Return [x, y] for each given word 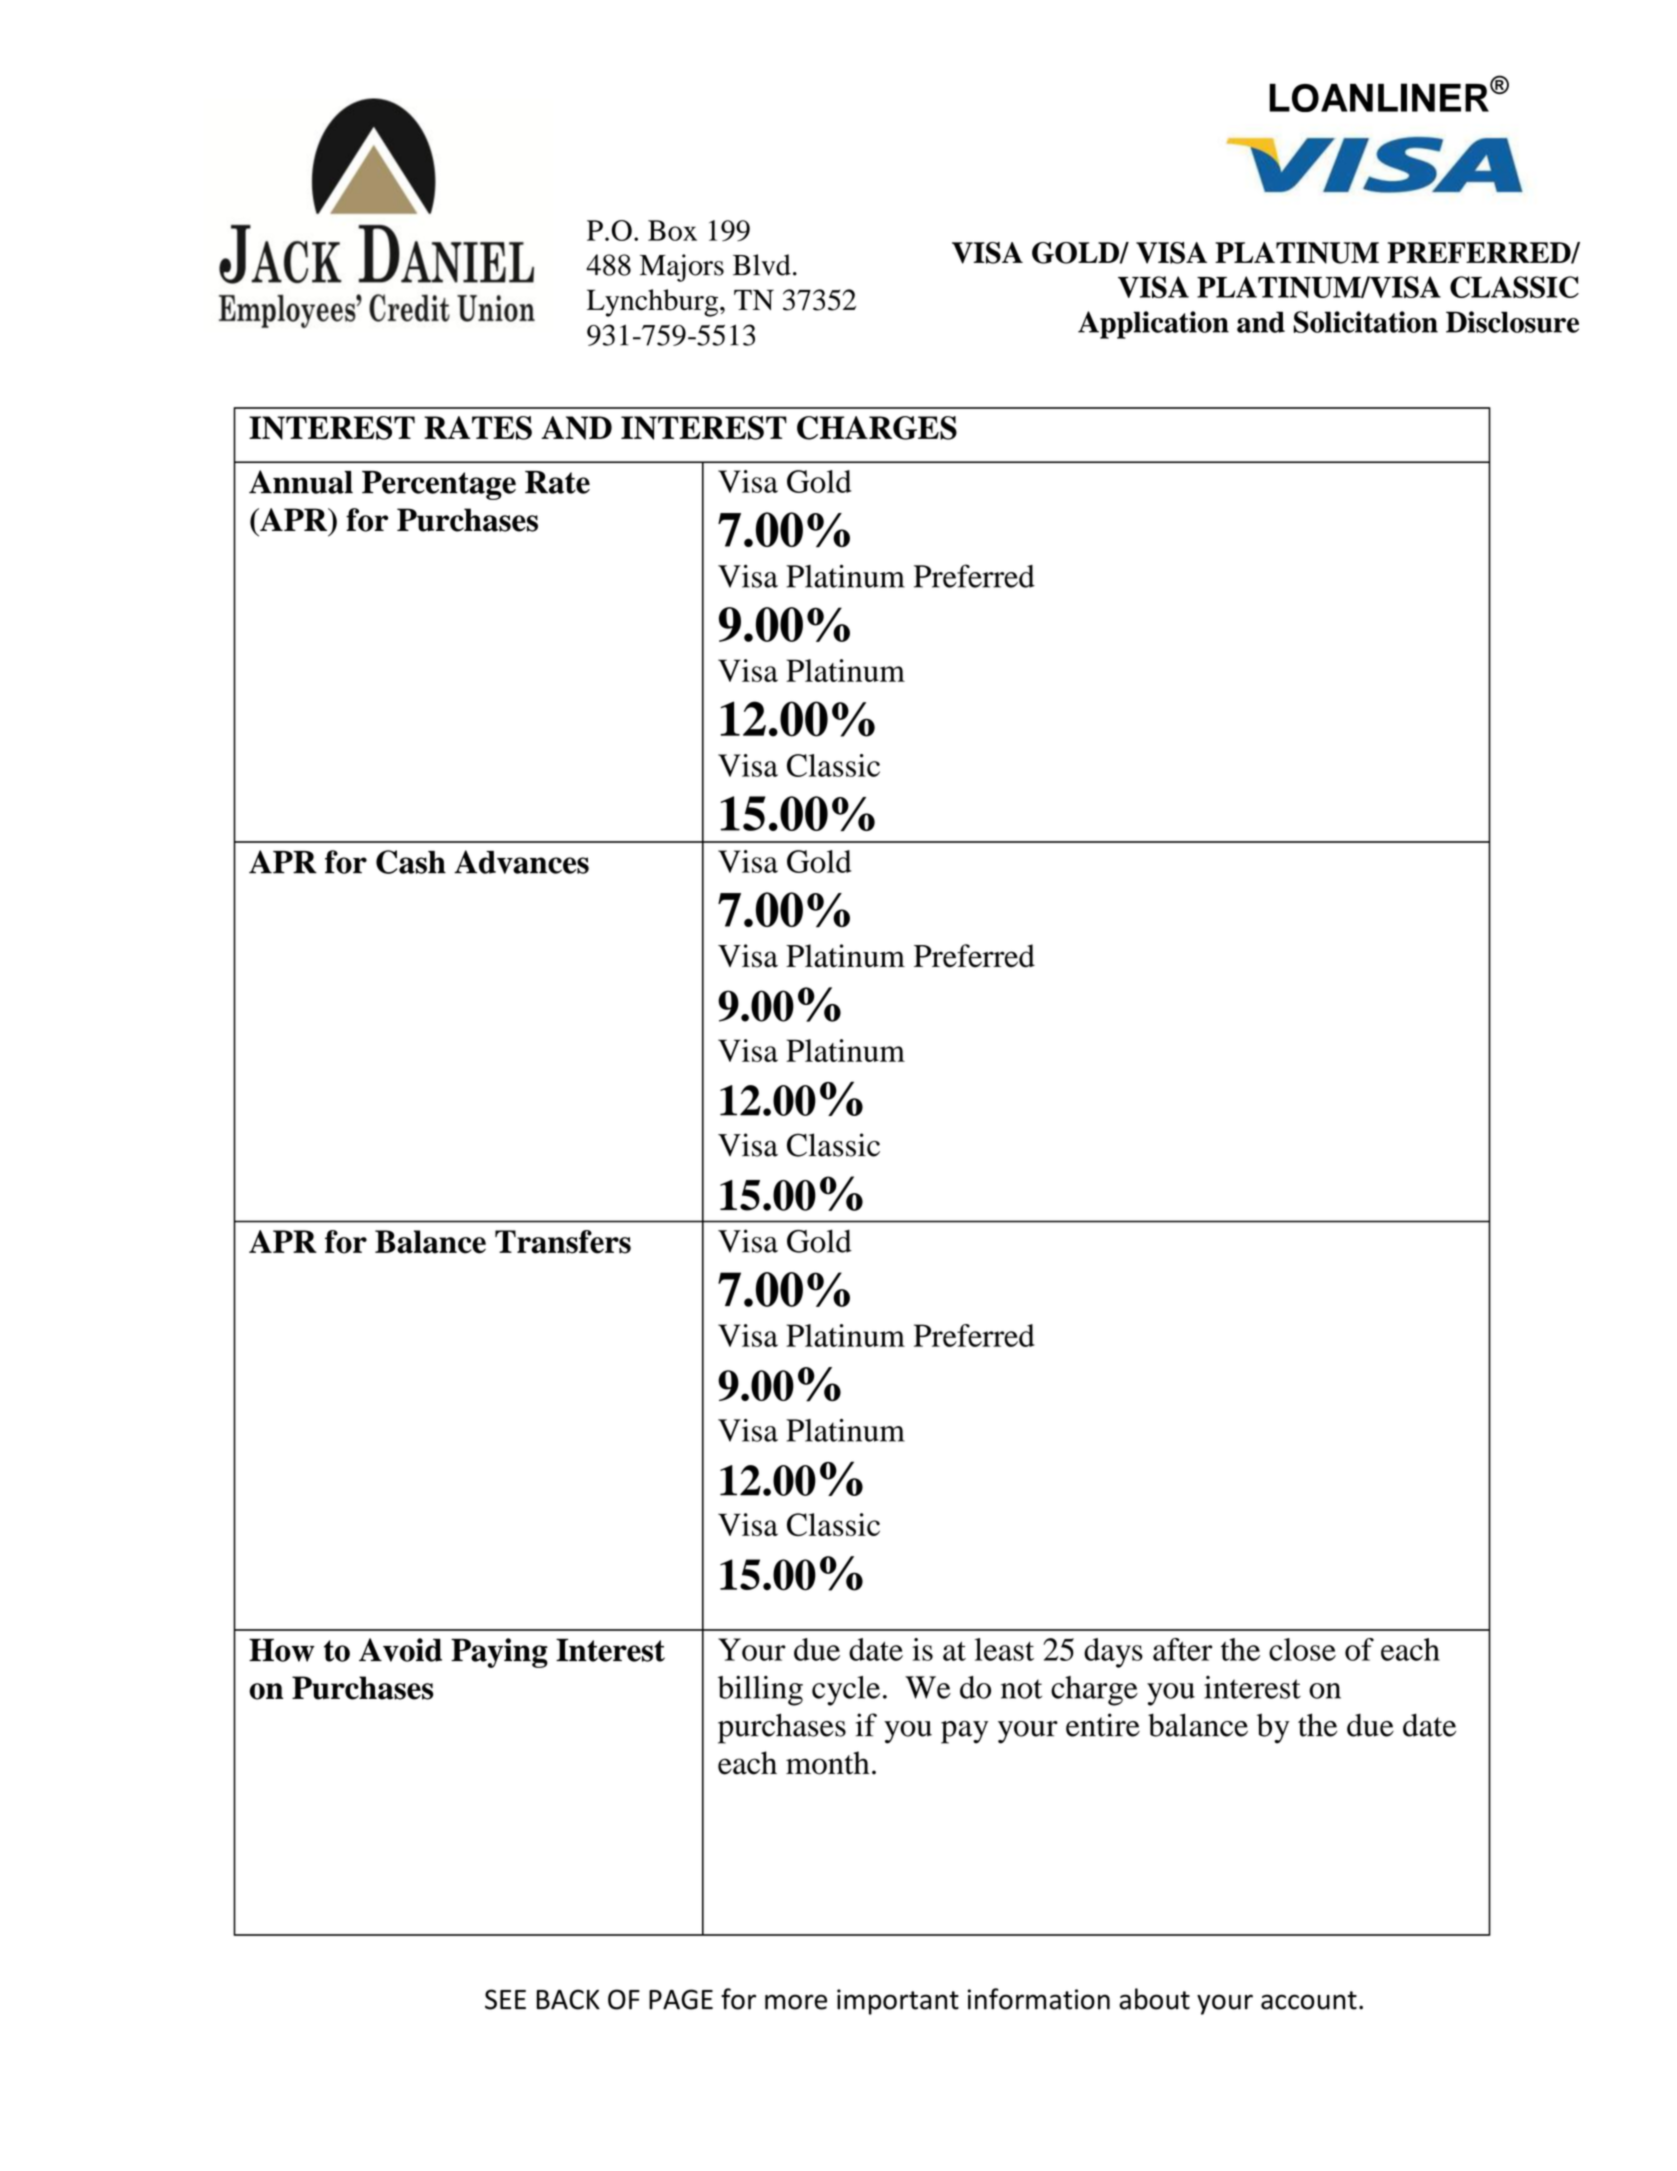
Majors [682, 268]
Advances [521, 862]
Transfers [563, 1242]
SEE [505, 1999]
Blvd [762, 265]
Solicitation [1366, 322]
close [1302, 1649]
